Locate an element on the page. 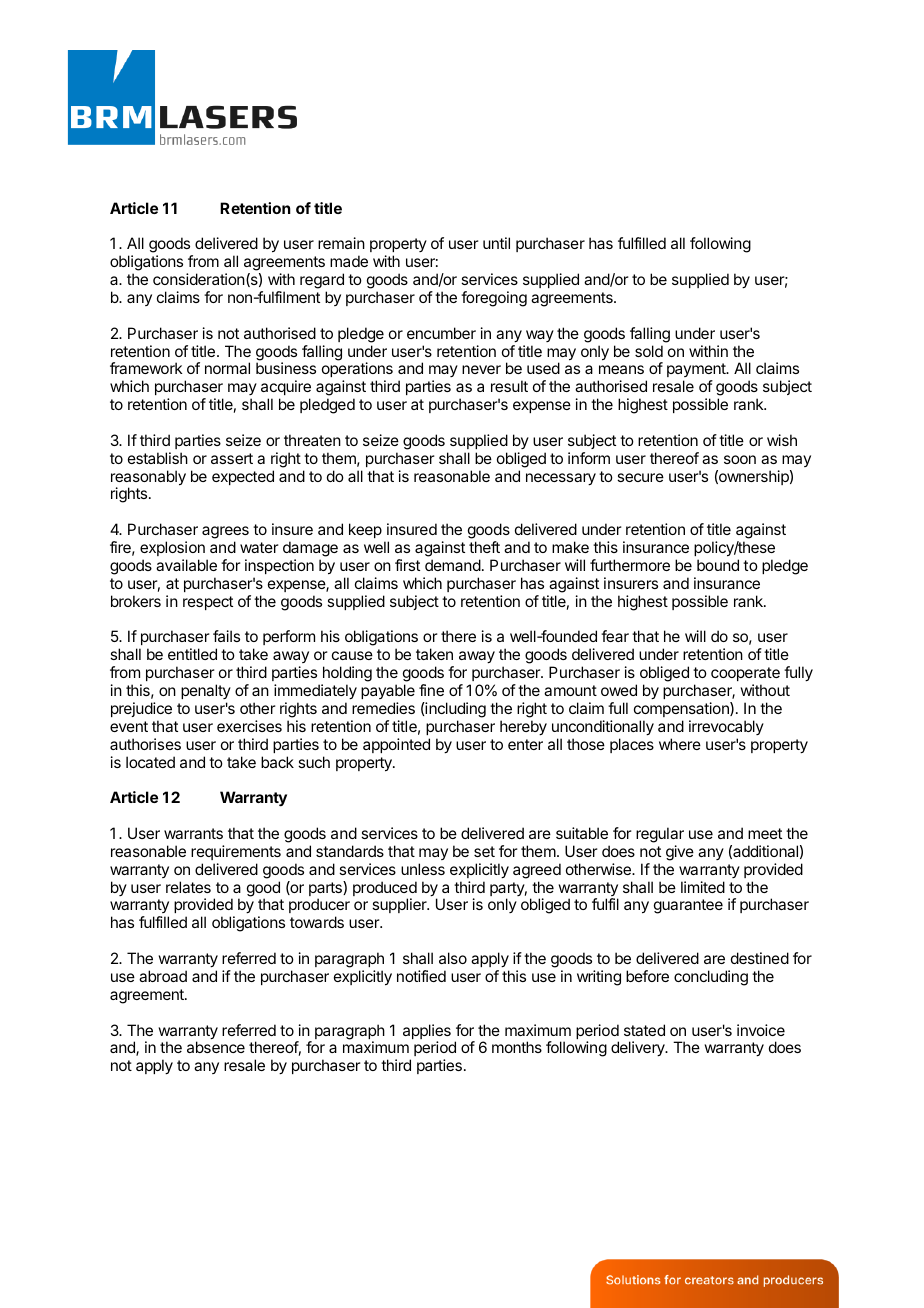 This document has width=924, height=1308. unless is located at coordinates (423, 869).
